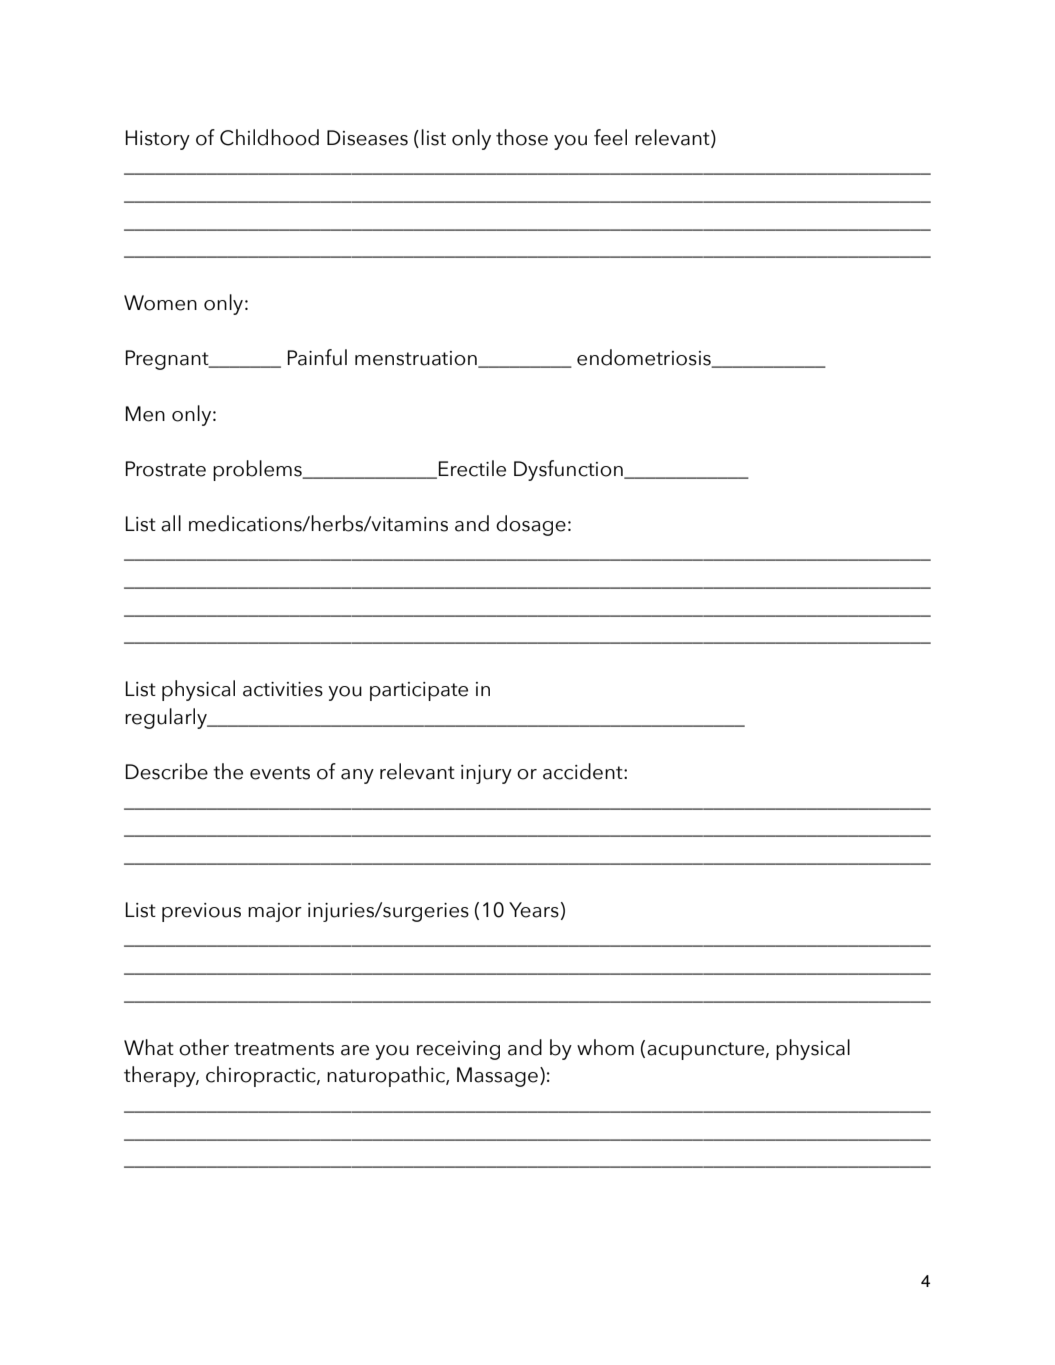 This screenshot has height=1365, width=1055. What do you see at coordinates (167, 771) in the screenshot?
I see `Describe` at bounding box center [167, 771].
